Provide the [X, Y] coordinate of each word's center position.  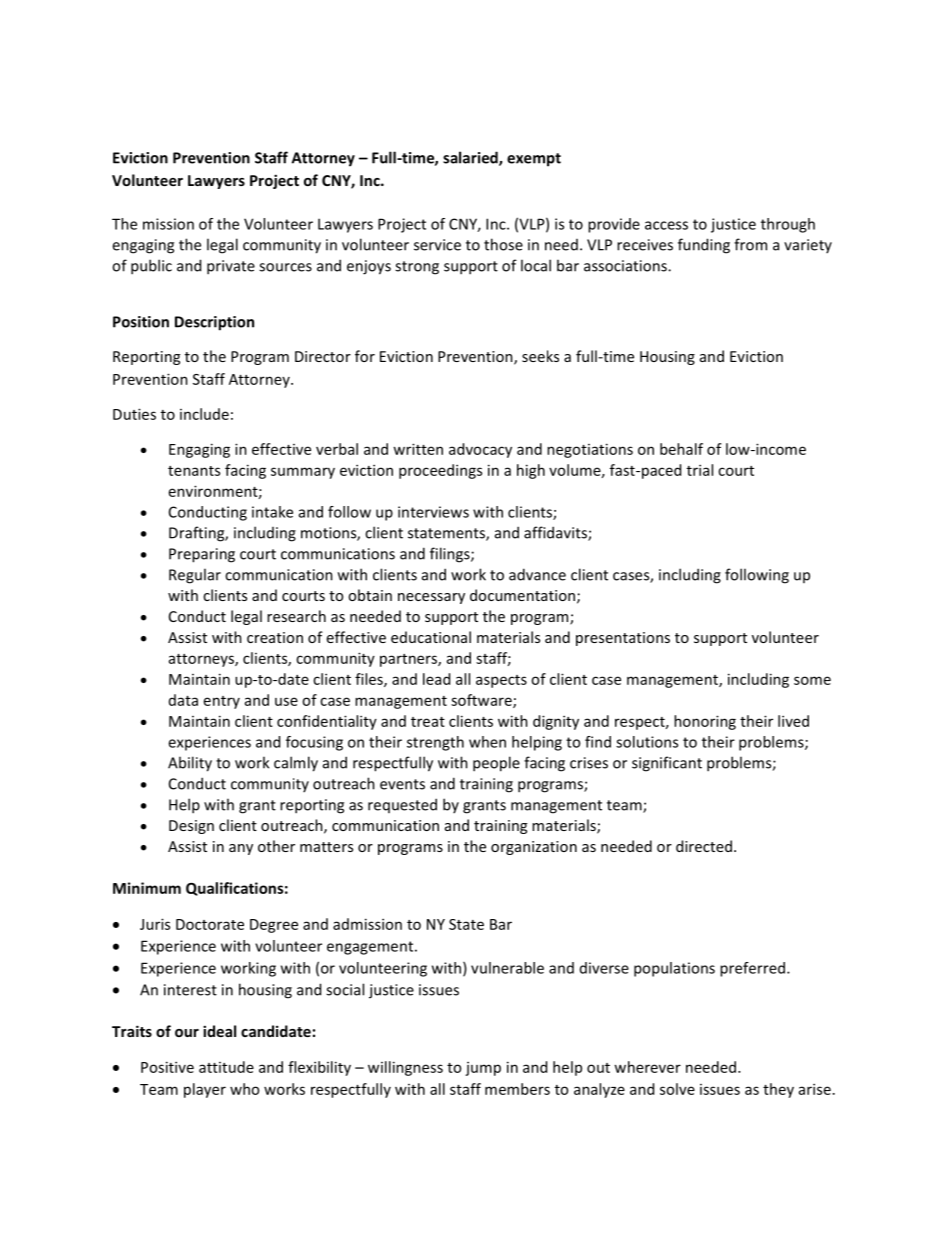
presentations [623, 639]
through [788, 225]
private [231, 267]
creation [275, 637]
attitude [226, 1067]
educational [431, 637]
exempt [534, 160]
